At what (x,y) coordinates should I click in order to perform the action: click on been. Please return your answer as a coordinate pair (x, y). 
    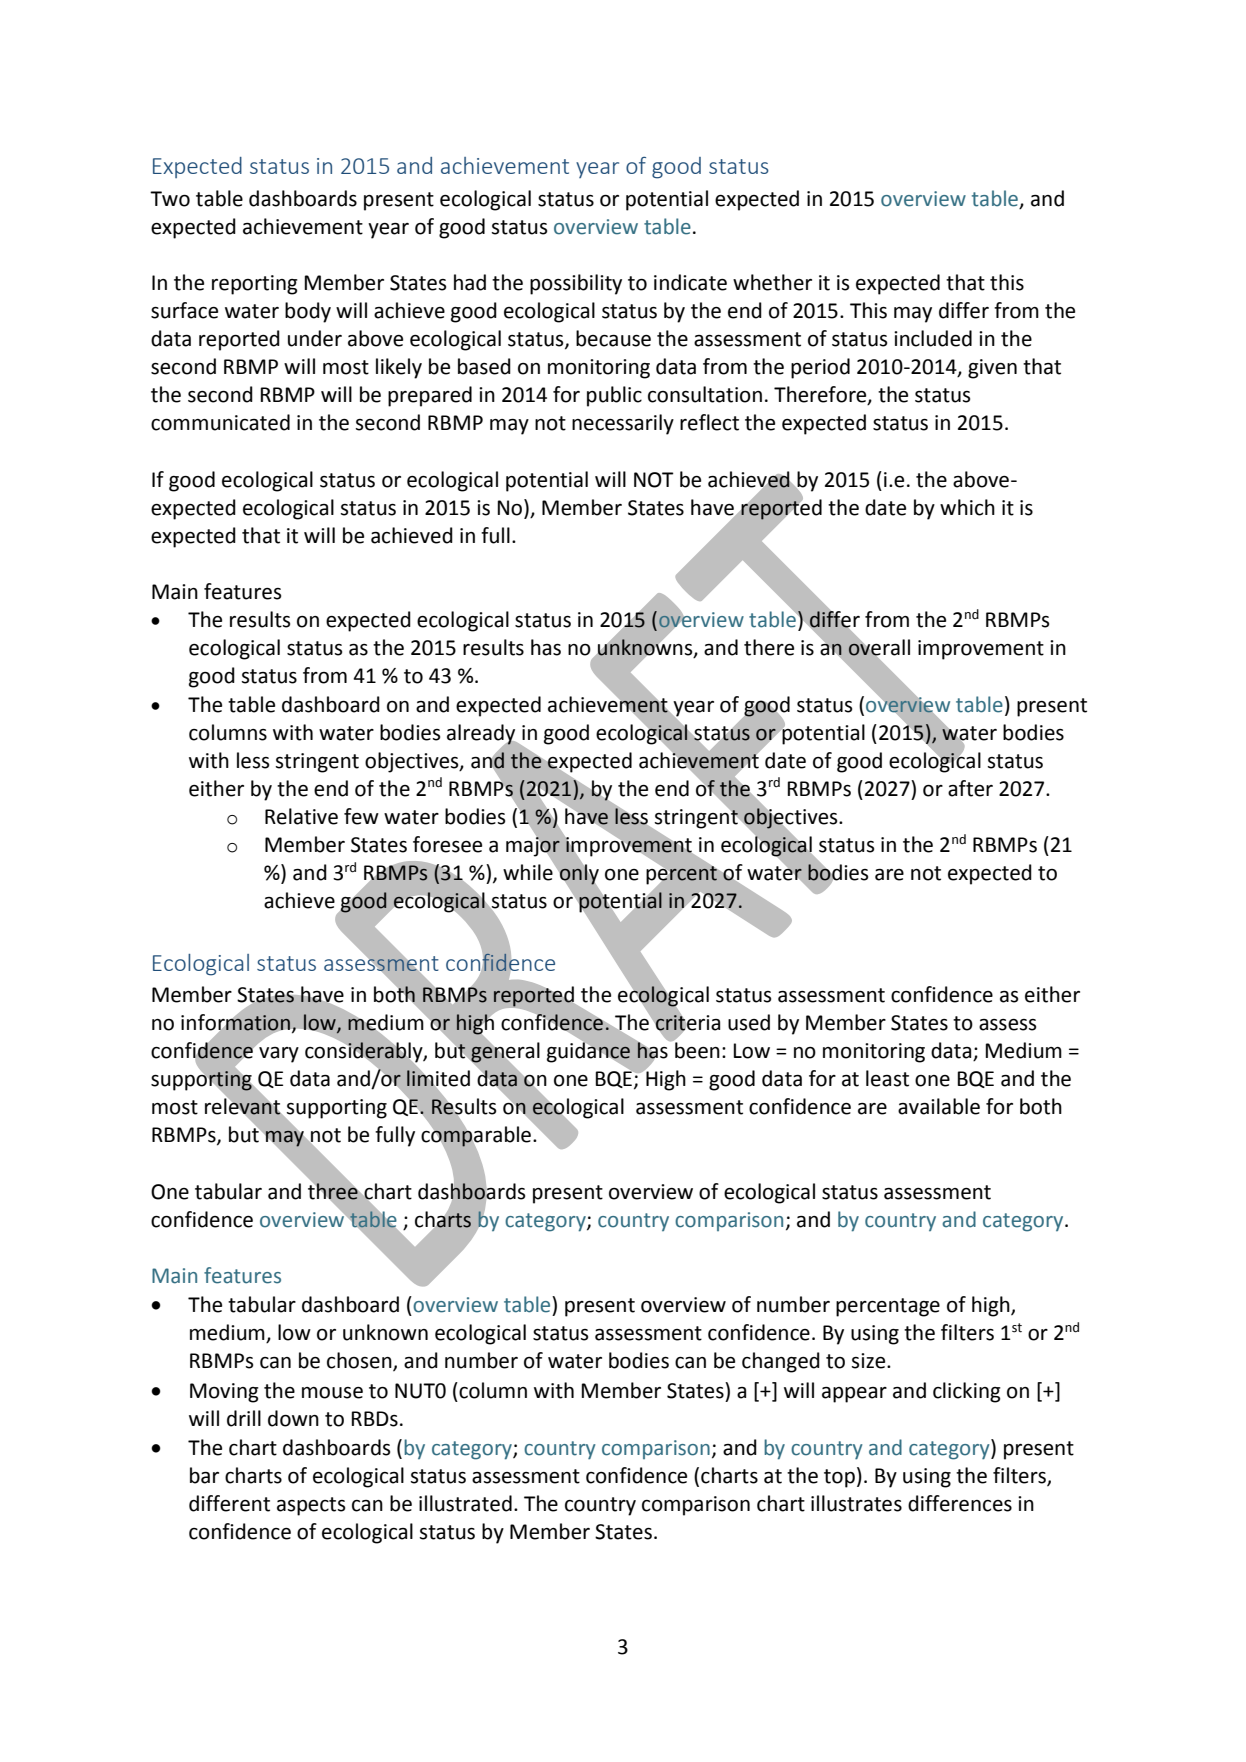
    Looking at the image, I should click on (696, 1049).
